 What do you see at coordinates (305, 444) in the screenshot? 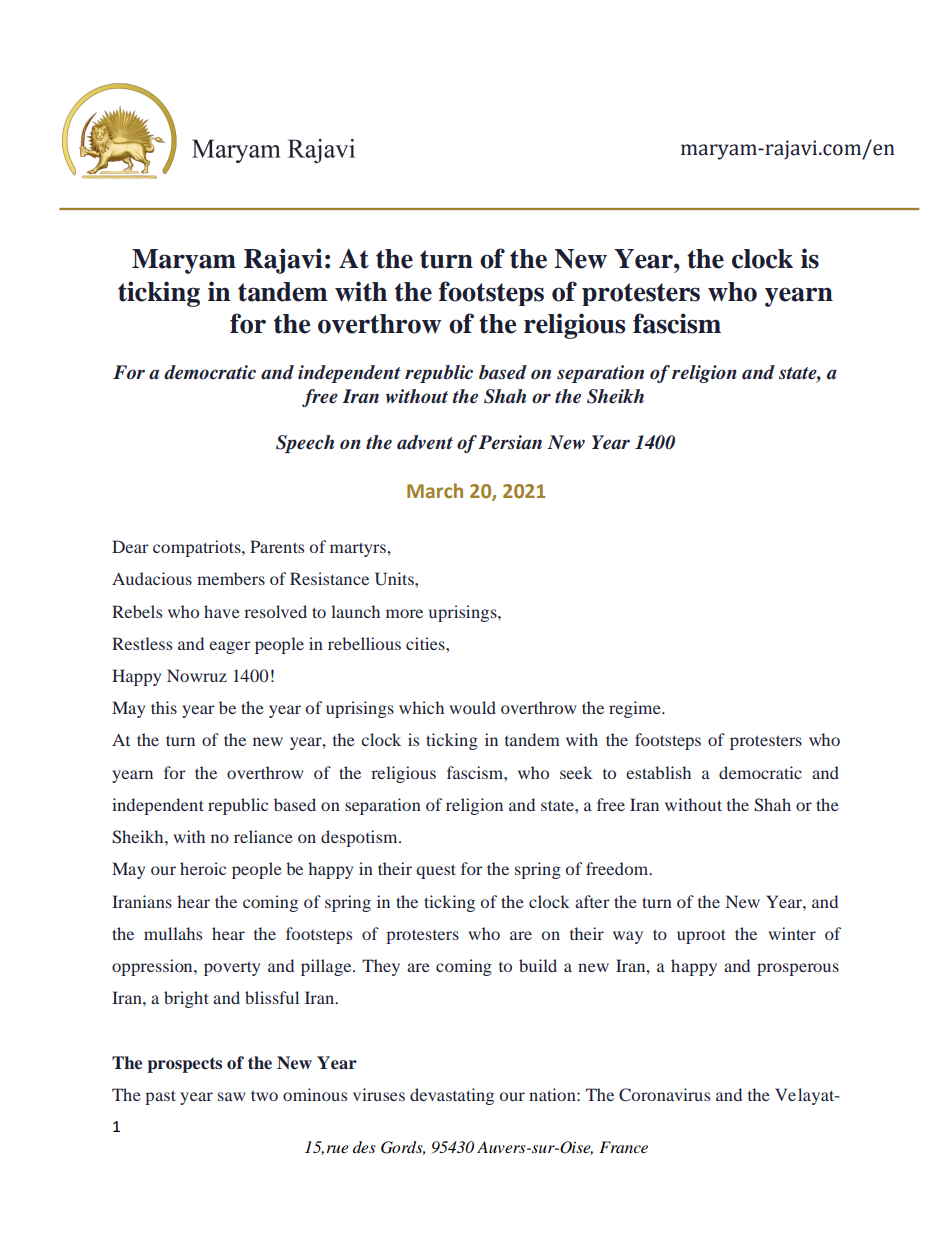
I see `Speech` at bounding box center [305, 444].
